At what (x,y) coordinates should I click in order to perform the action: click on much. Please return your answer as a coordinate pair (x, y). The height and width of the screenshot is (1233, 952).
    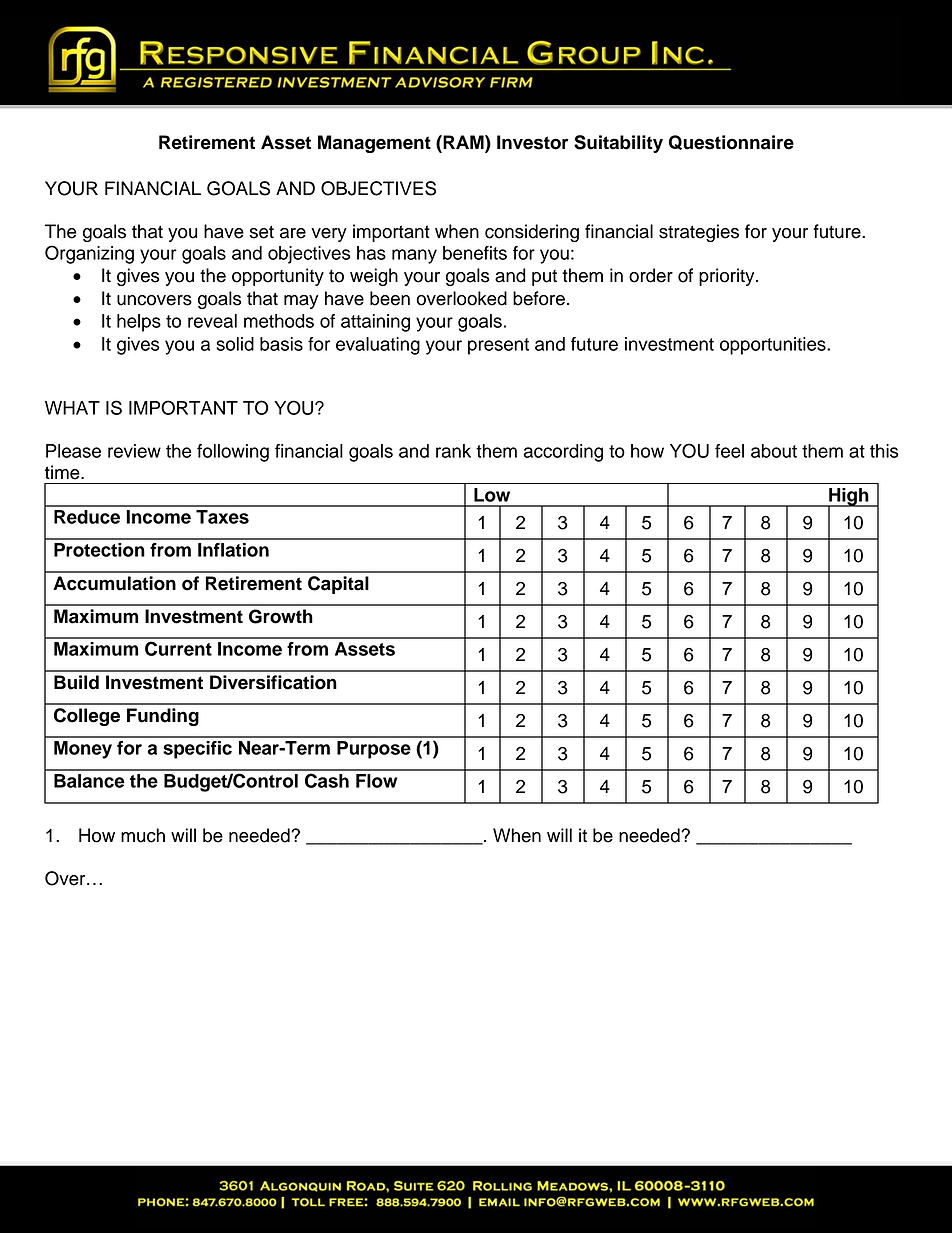
    Looking at the image, I should click on (143, 835).
